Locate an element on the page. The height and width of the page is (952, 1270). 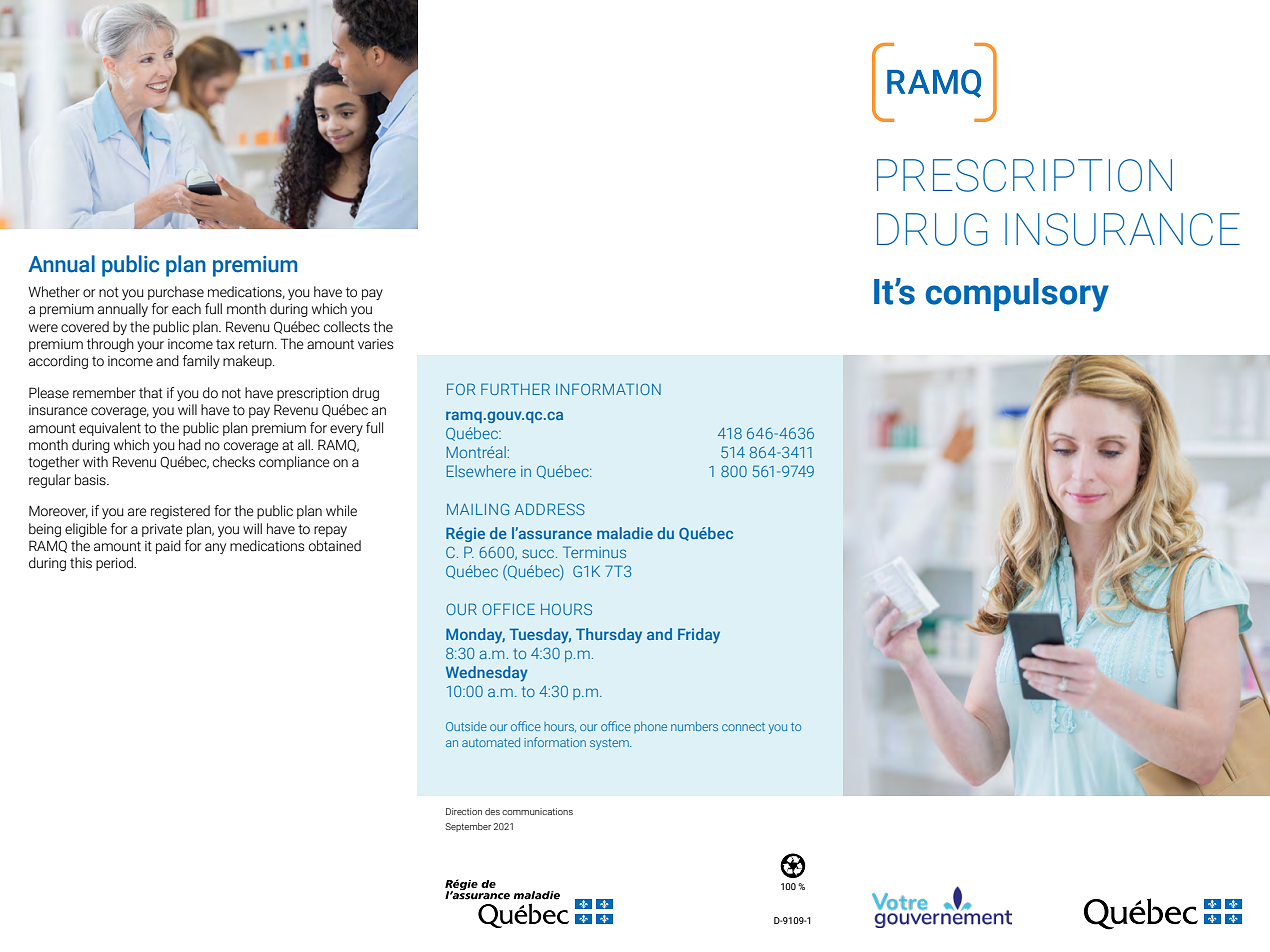
Terminus is located at coordinates (594, 552).
